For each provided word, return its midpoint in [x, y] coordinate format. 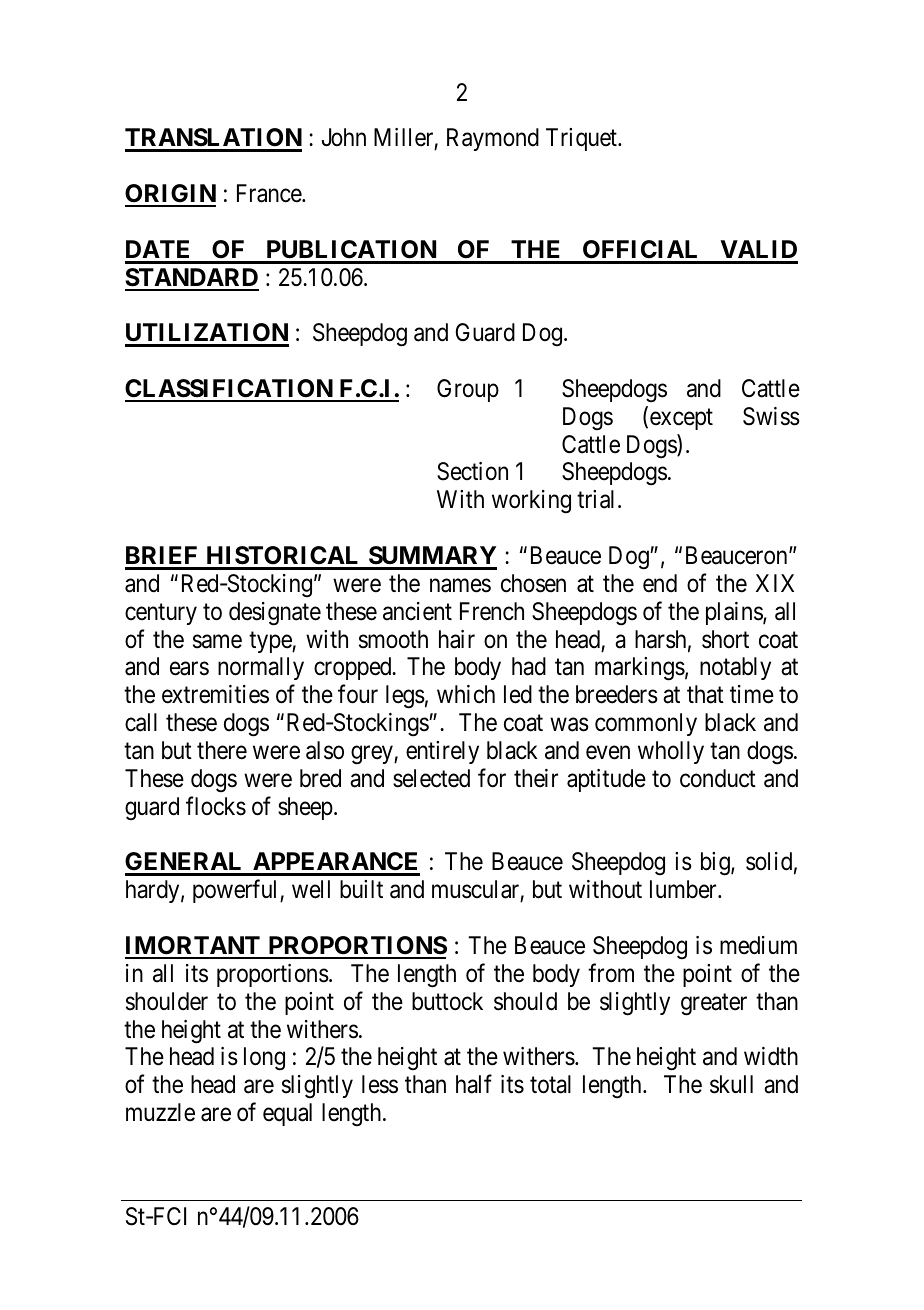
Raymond [493, 139]
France [270, 193]
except [681, 419]
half [474, 1084]
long [264, 1059]
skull [731, 1084]
